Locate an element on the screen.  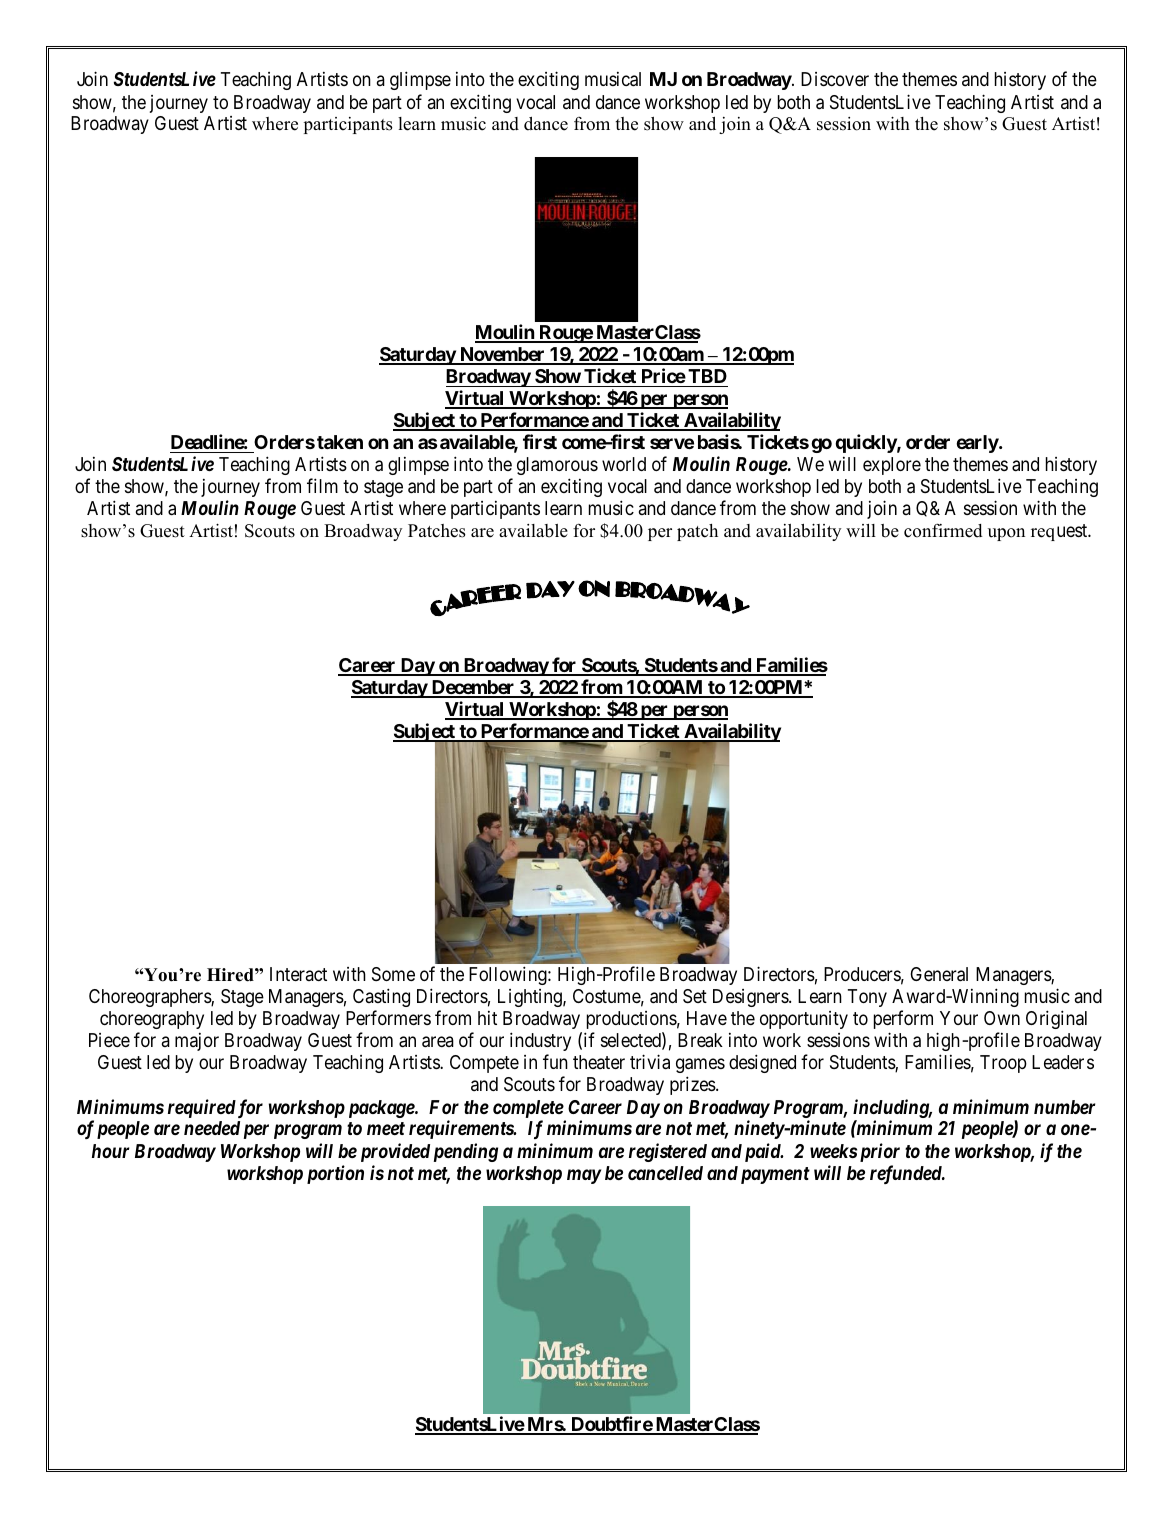
General is located at coordinates (939, 974).
